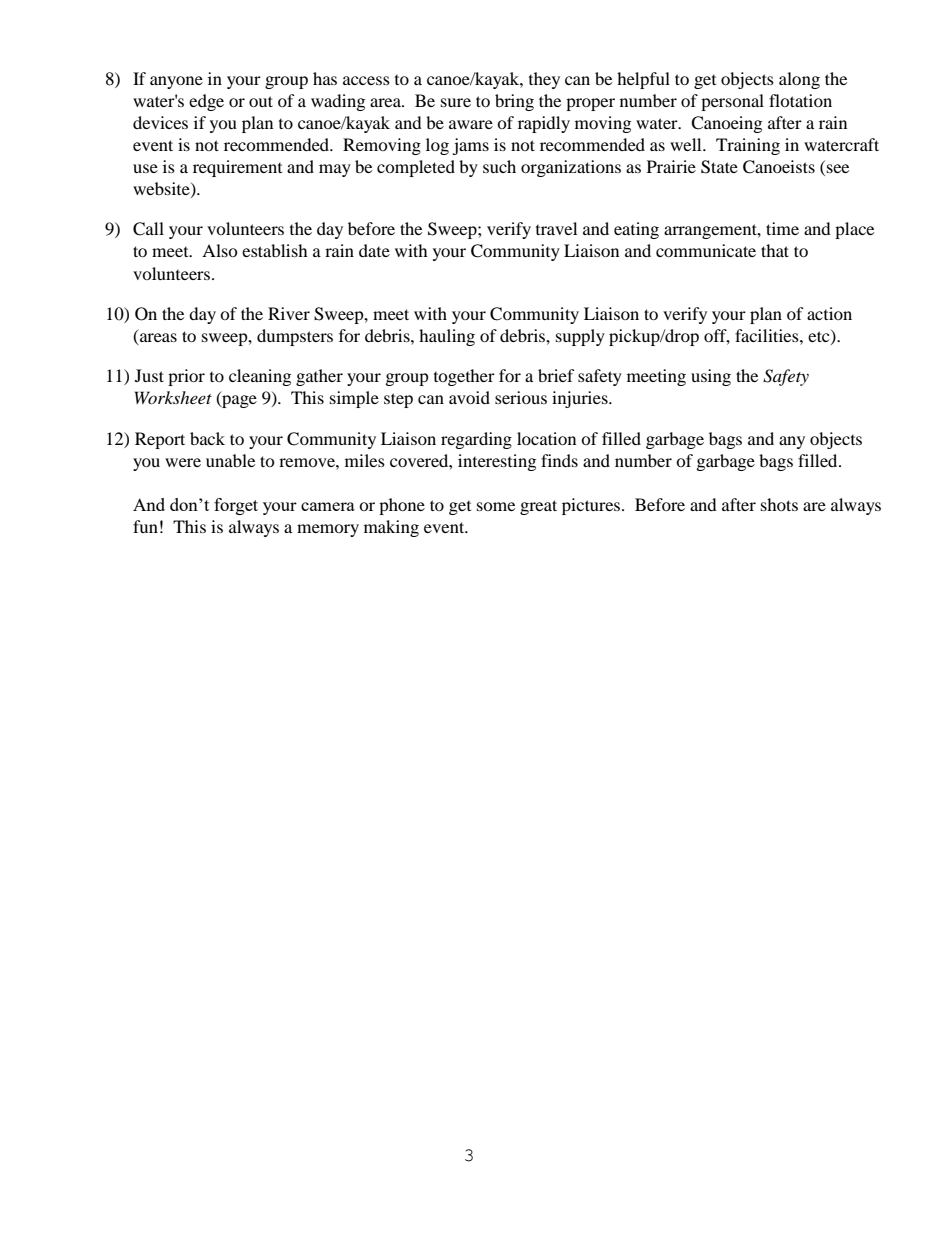  Describe the element at coordinates (207, 438) in the image. I see `back` at that location.
